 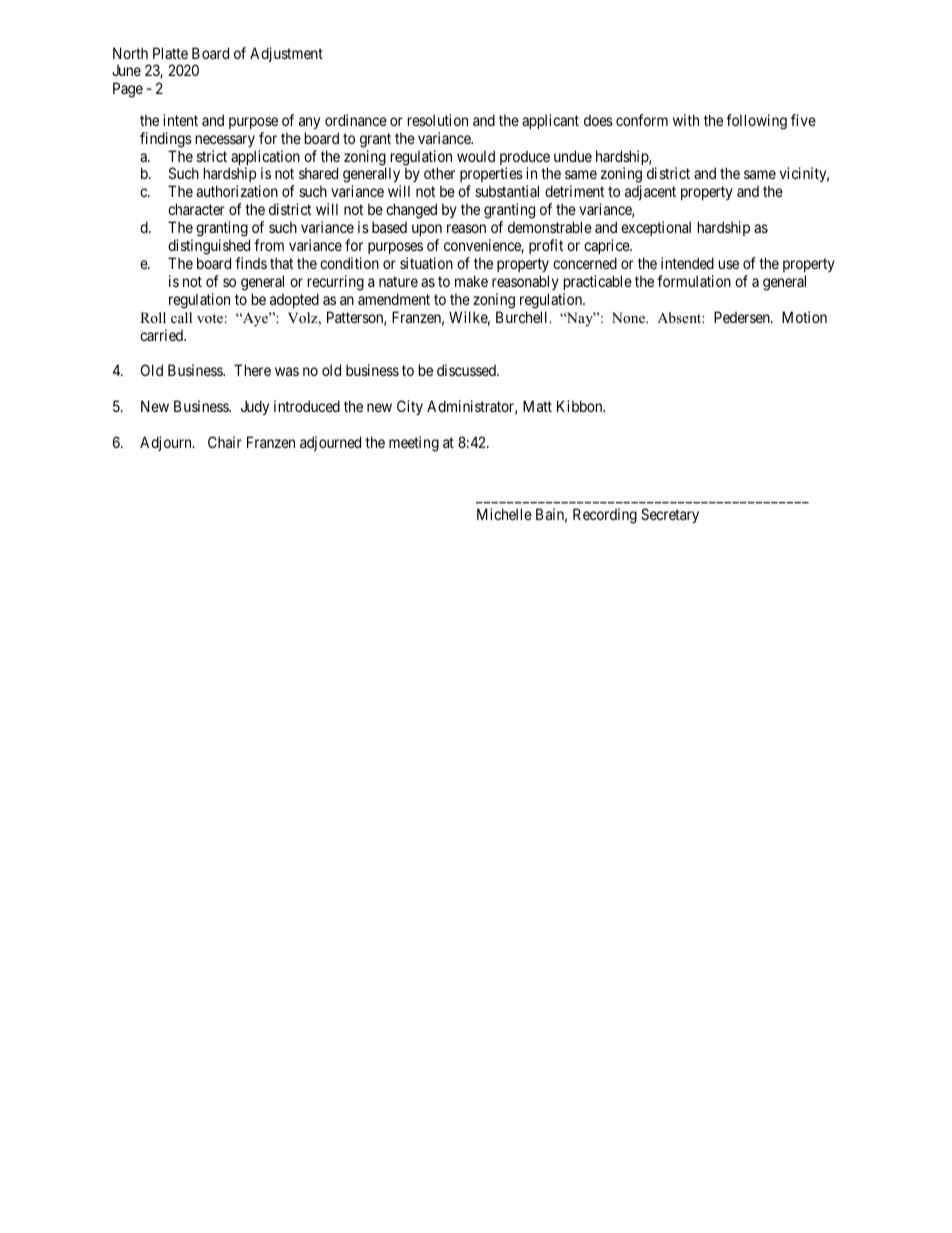 I want to click on resolution, so click(x=438, y=120).
